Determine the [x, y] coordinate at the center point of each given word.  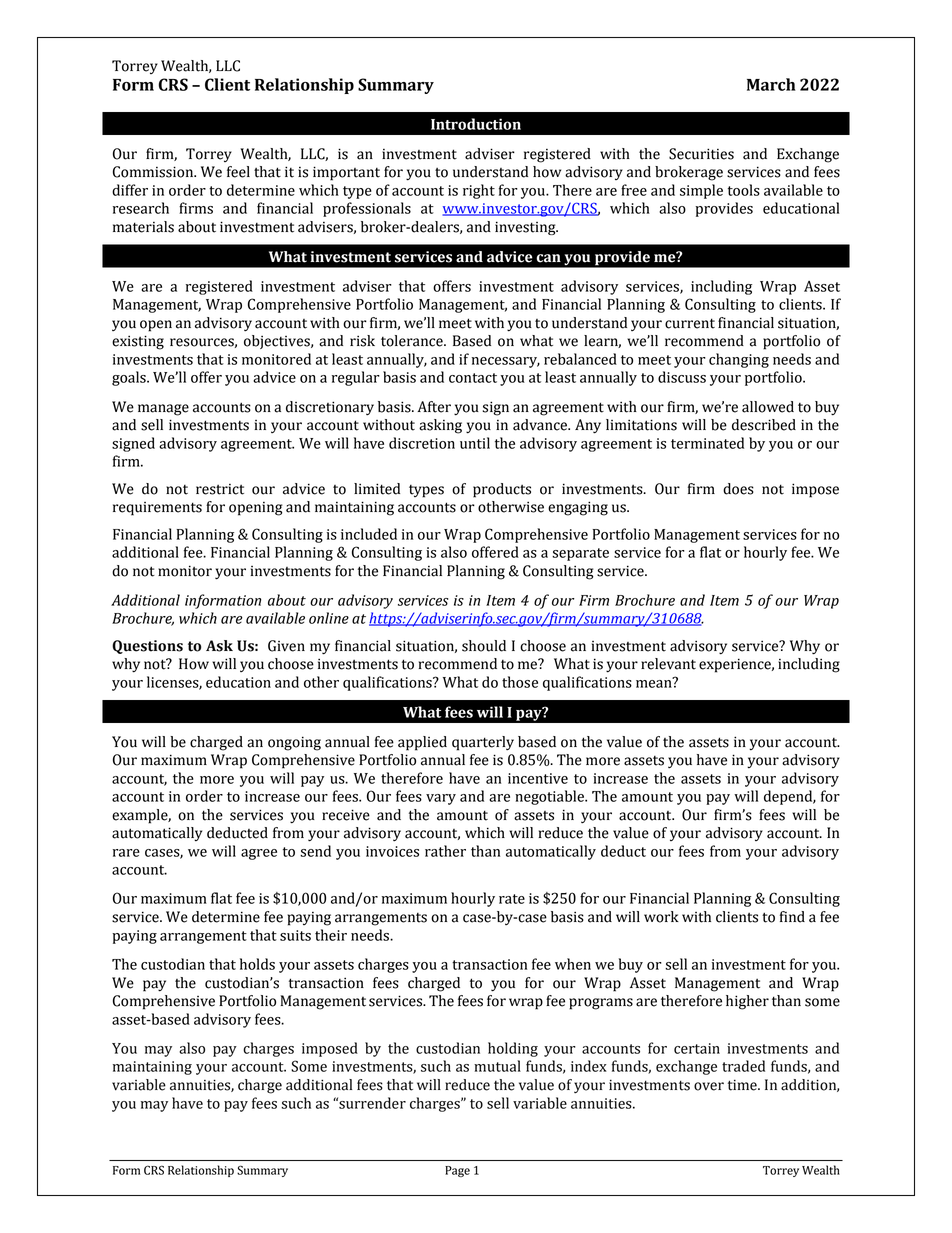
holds [257, 964]
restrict [220, 489]
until [475, 443]
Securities [701, 154]
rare [126, 853]
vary [441, 799]
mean [655, 683]
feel [238, 172]
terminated [707, 443]
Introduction [476, 124]
